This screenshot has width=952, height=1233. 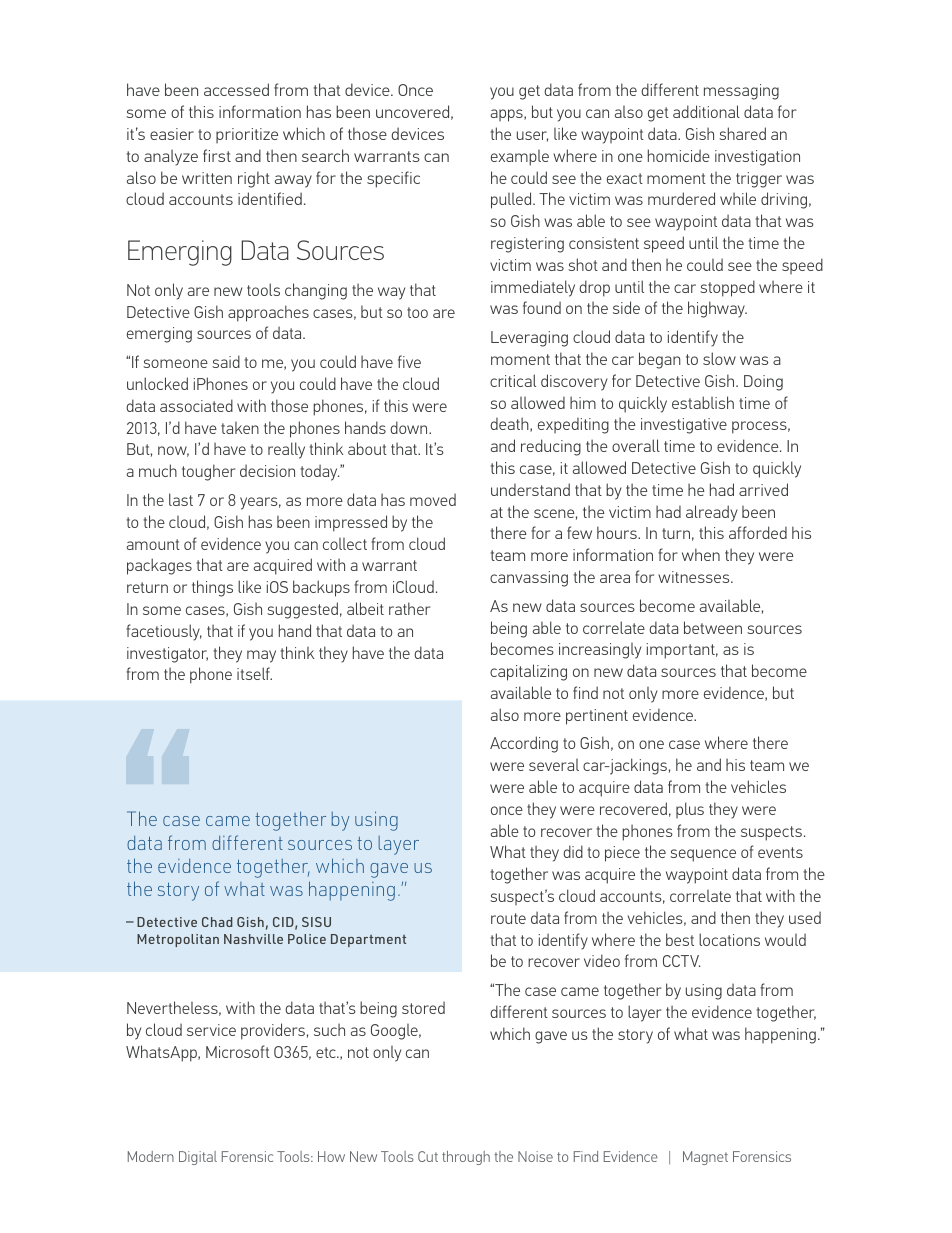 What do you see at coordinates (409, 608) in the screenshot?
I see `rather` at bounding box center [409, 608].
